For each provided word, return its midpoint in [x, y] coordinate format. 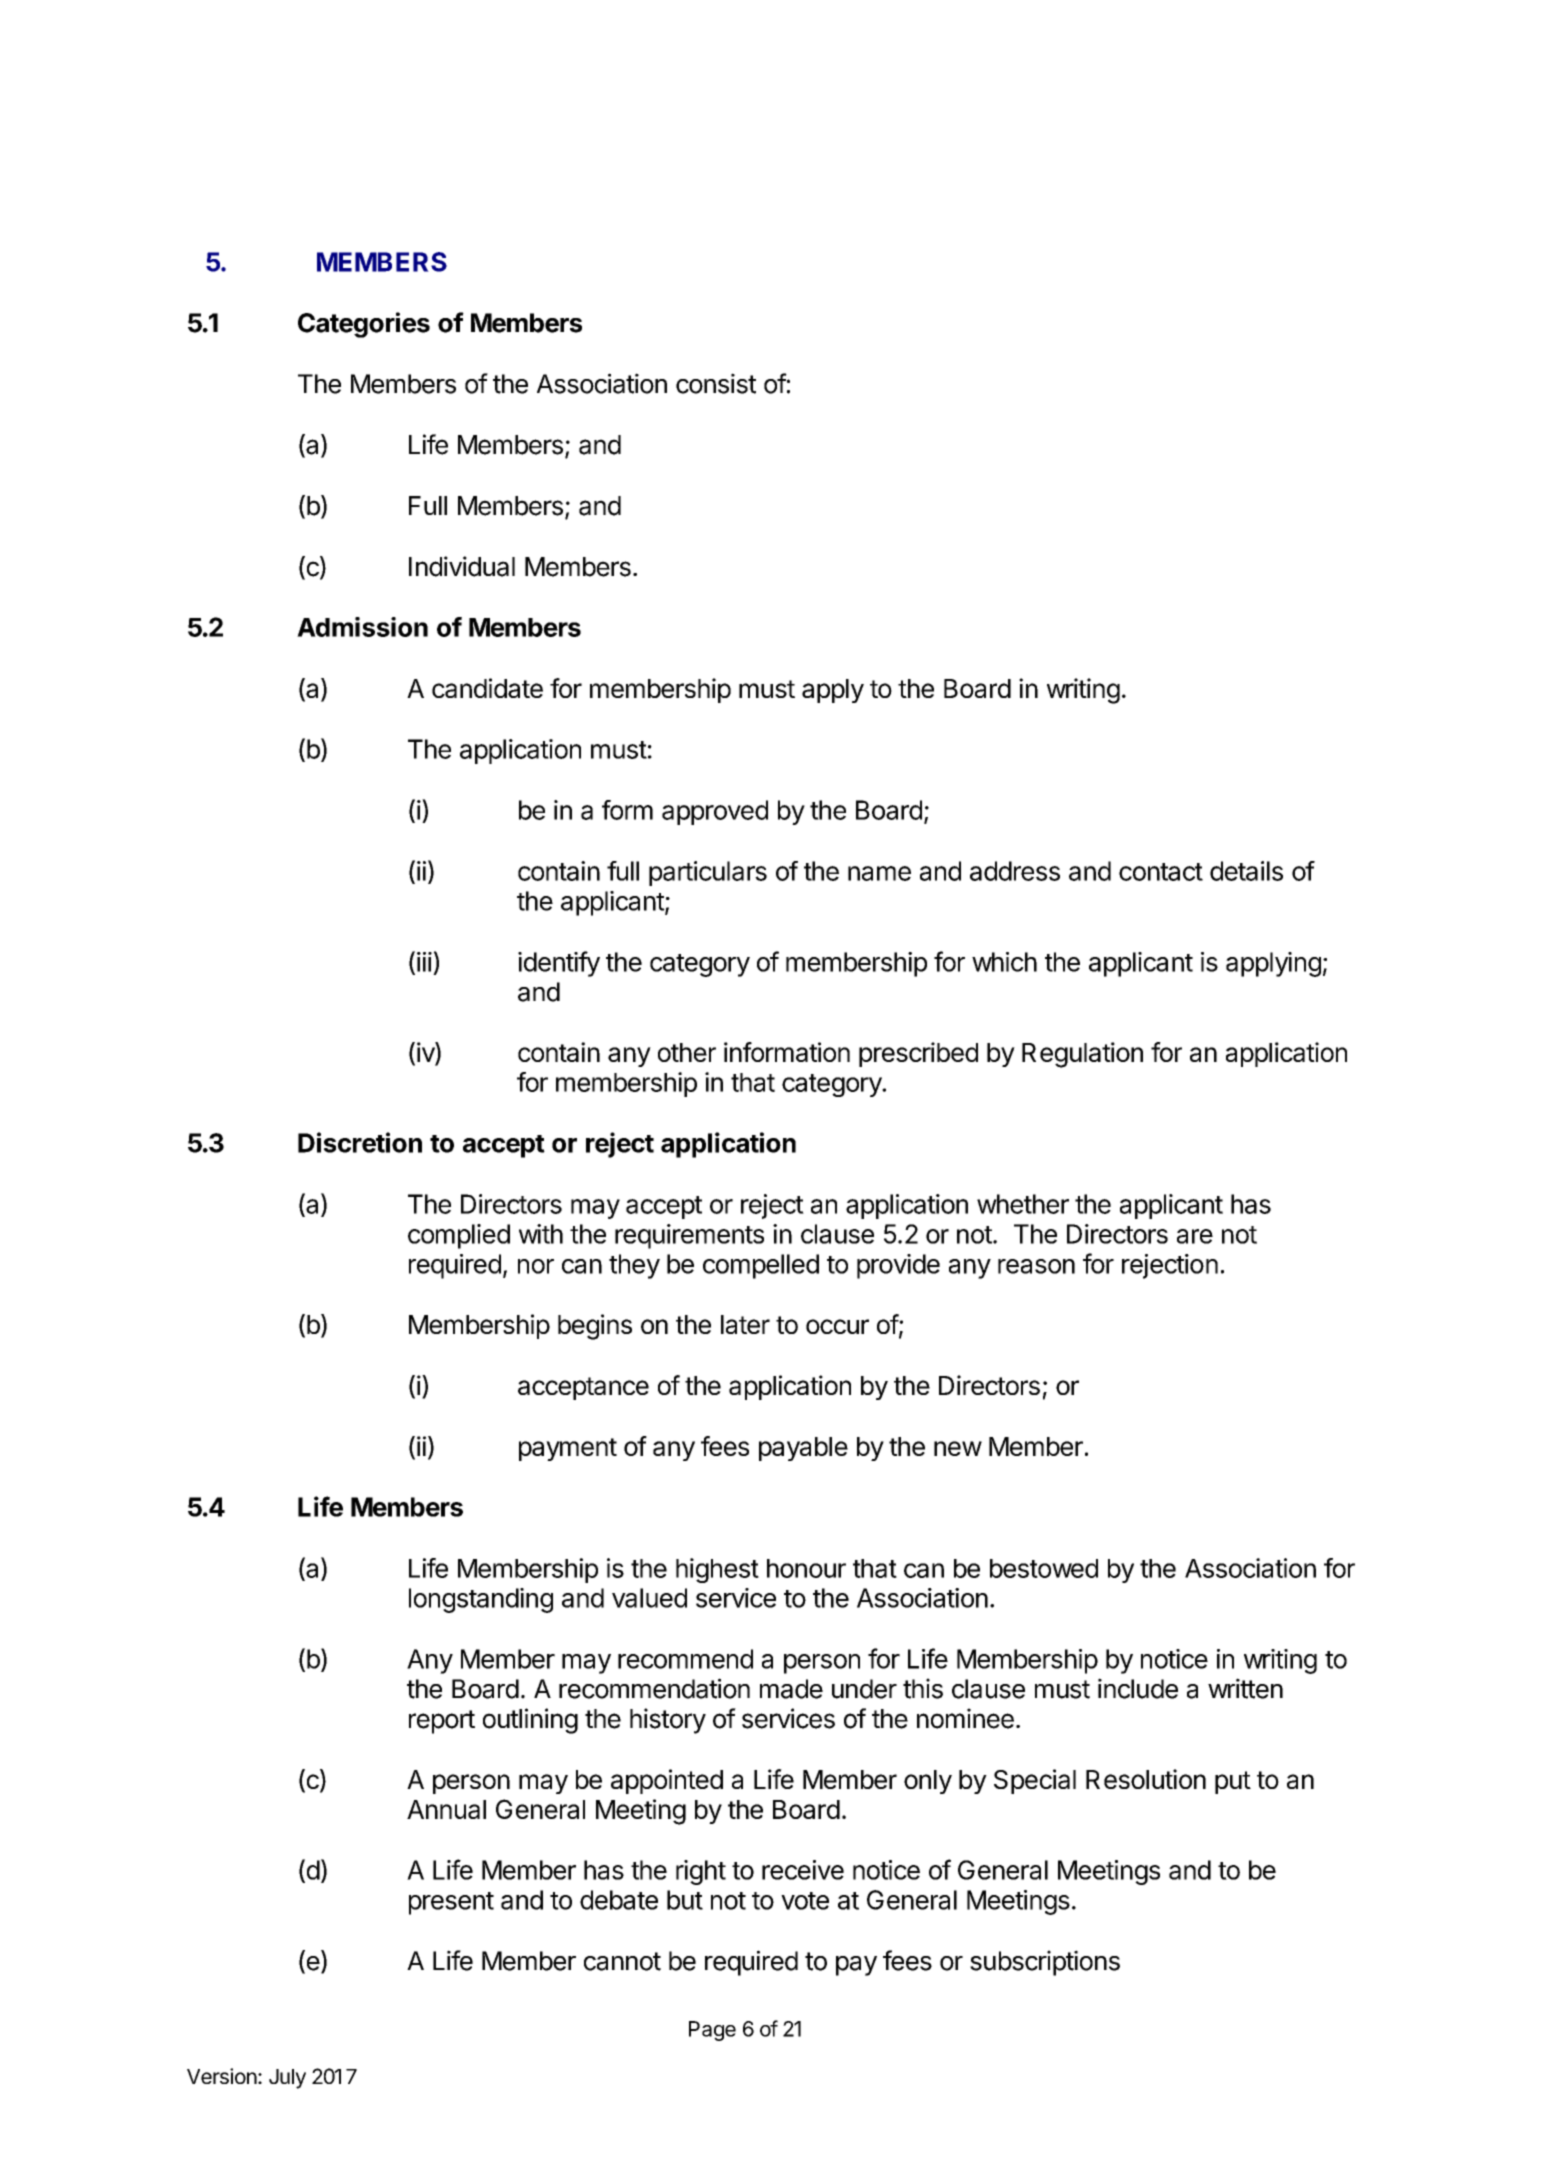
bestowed [1044, 1568]
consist [716, 383]
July [287, 2079]
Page [712, 2031]
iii [424, 962]
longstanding [481, 1600]
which [1004, 962]
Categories [364, 325]
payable [803, 1449]
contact [1161, 872]
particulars [708, 873]
